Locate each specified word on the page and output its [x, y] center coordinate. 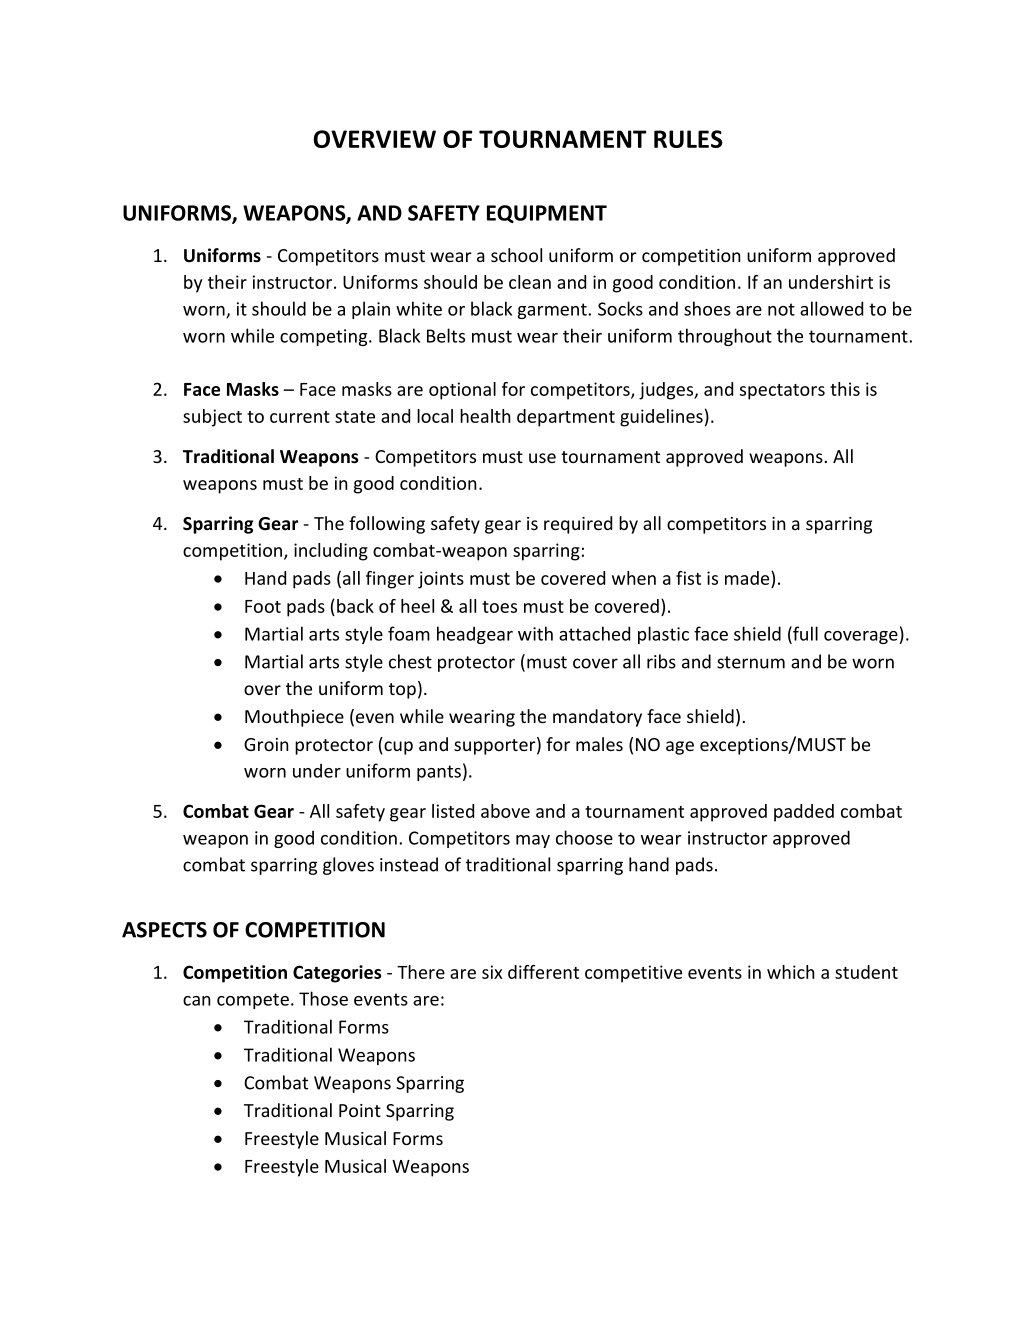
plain [371, 310]
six [492, 972]
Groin [266, 744]
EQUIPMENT [547, 214]
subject [212, 418]
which [791, 972]
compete [253, 1001]
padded [804, 813]
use [542, 458]
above [505, 811]
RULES [688, 139]
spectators [782, 392]
